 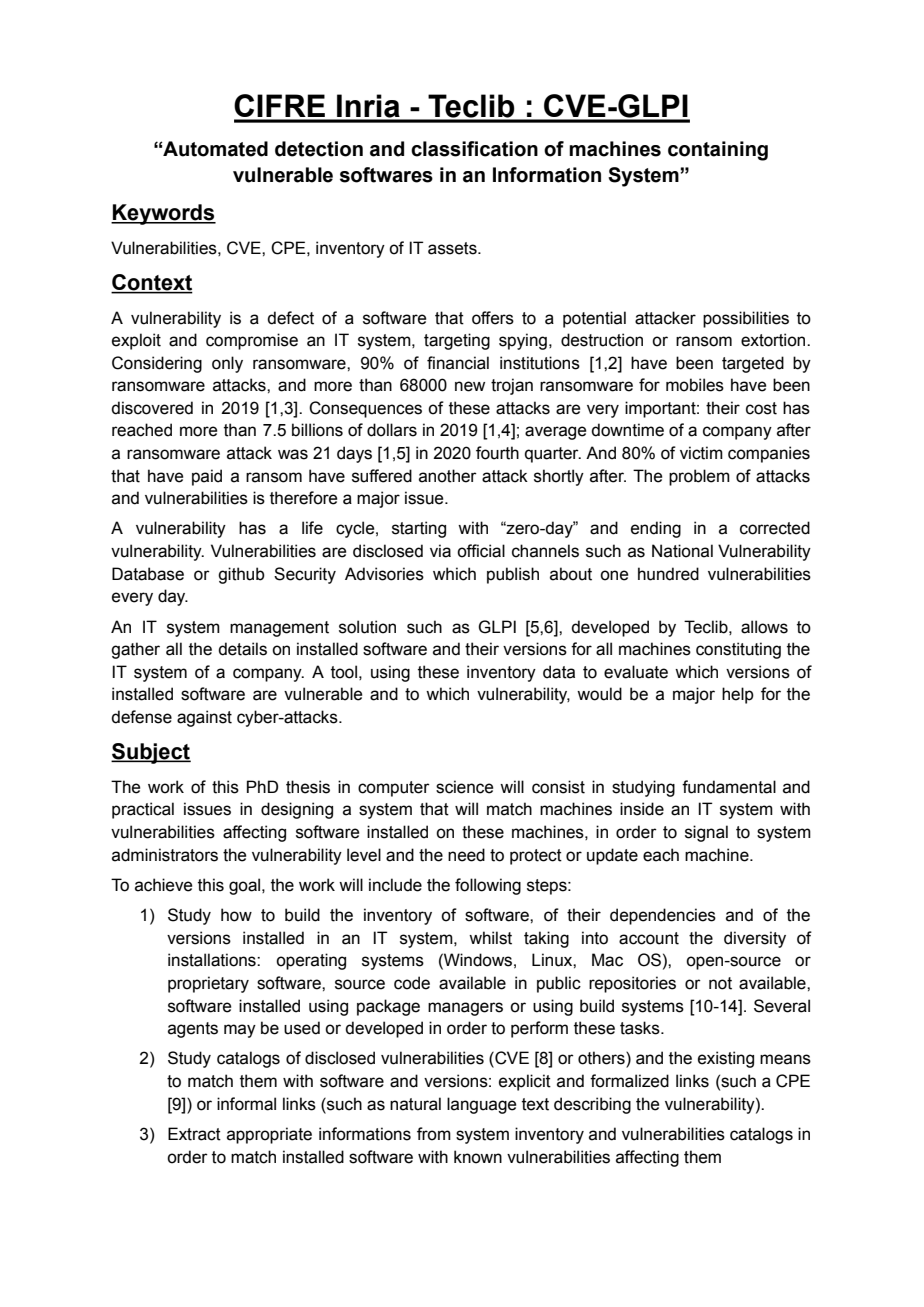 What do you see at coordinates (163, 214) in the screenshot?
I see `Keywords` at bounding box center [163, 214].
